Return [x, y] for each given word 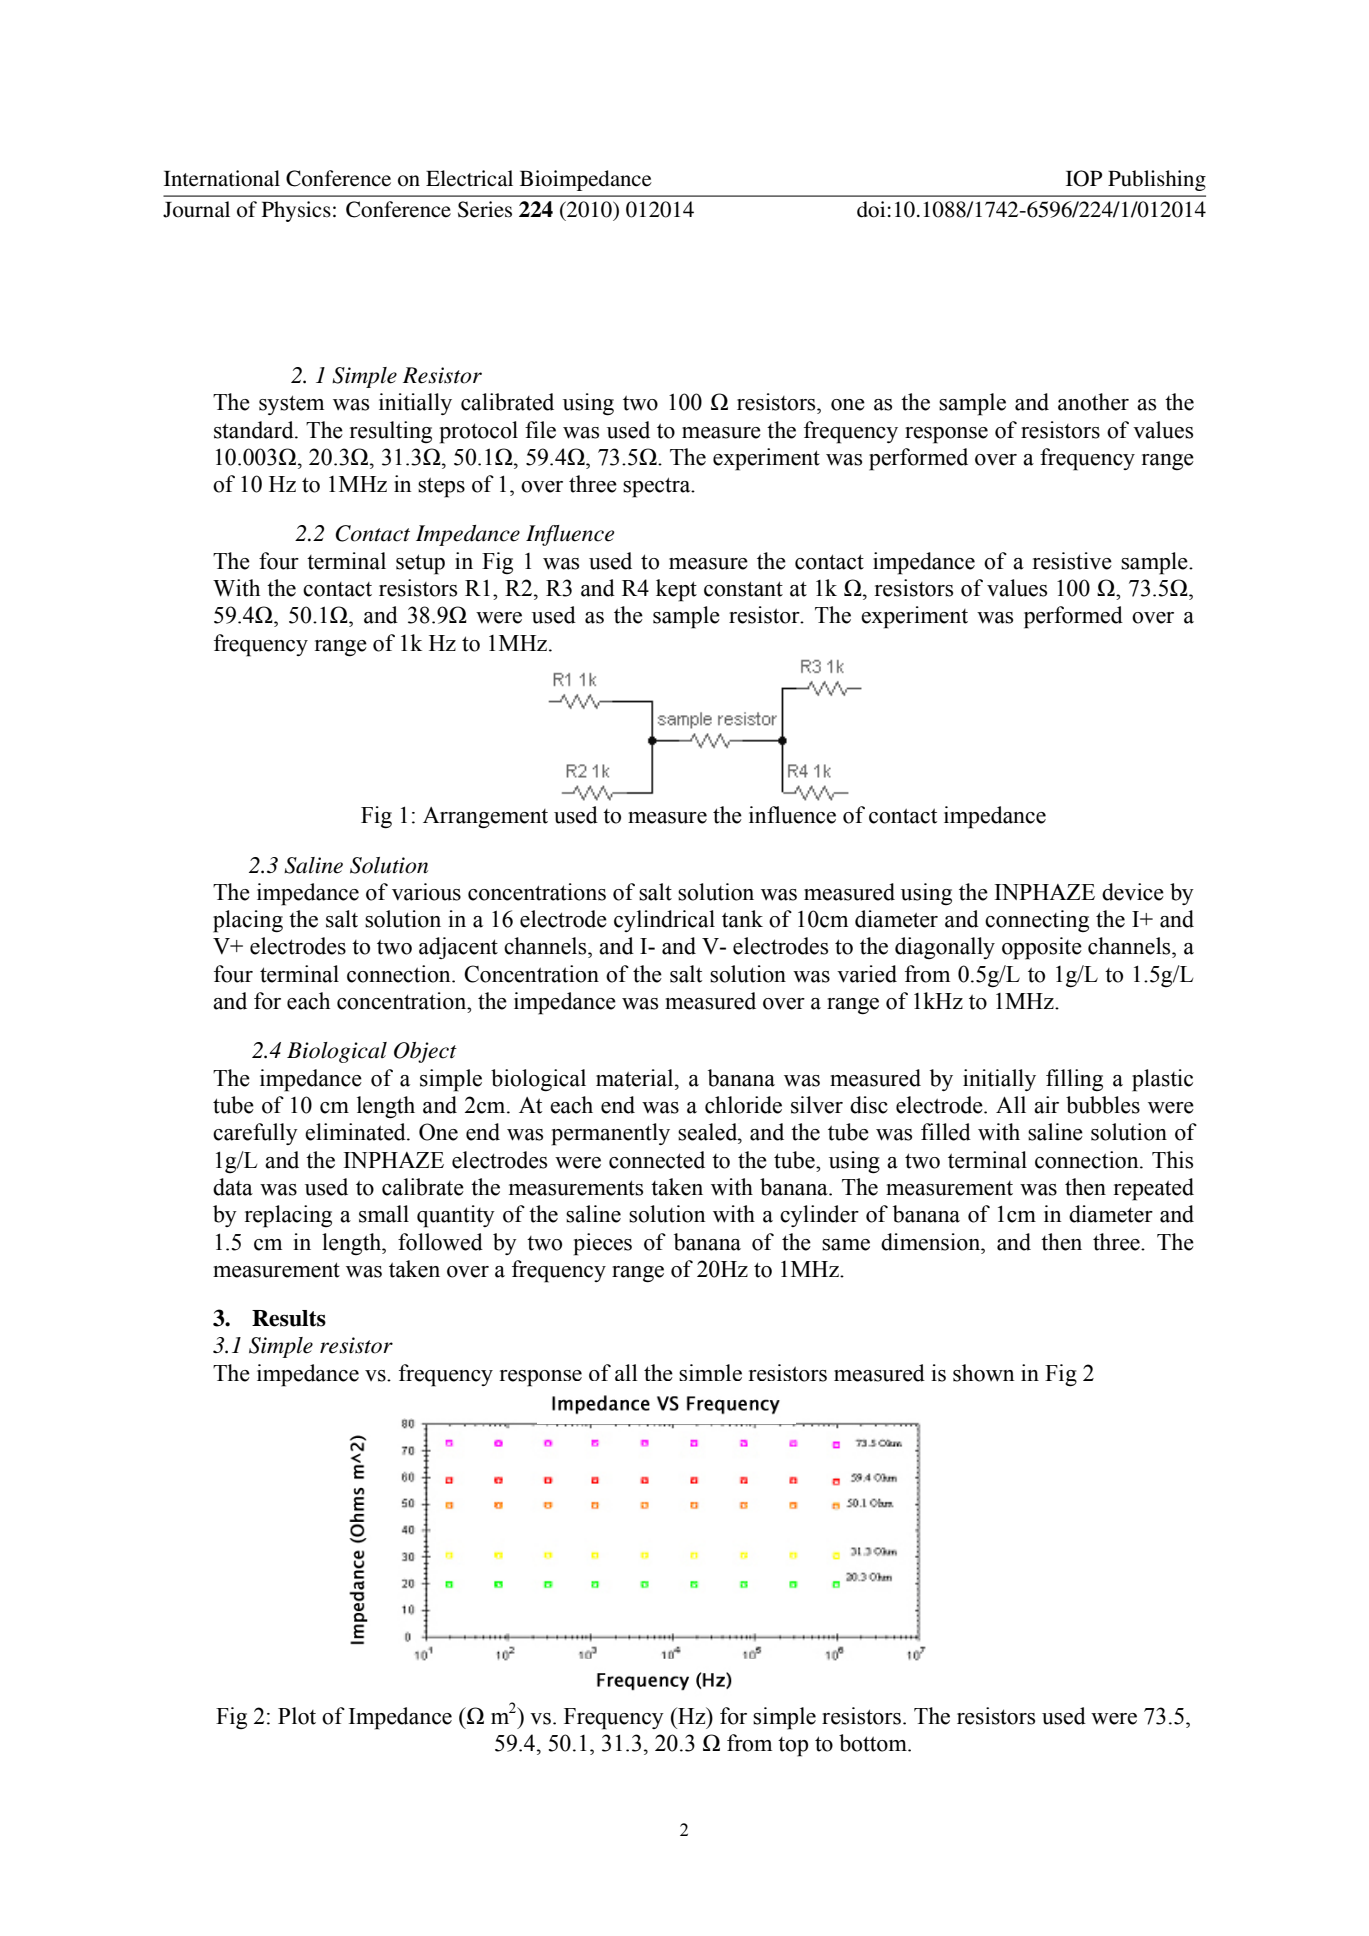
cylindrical [664, 921]
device [1133, 892]
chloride [743, 1105]
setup [420, 564]
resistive [1072, 561]
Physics [296, 211]
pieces [602, 1244]
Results [289, 1318]
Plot [297, 1716]
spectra [658, 487]
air [1046, 1105]
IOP [1084, 178]
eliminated [356, 1132]
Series [485, 209]
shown [984, 1373]
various [426, 892]
